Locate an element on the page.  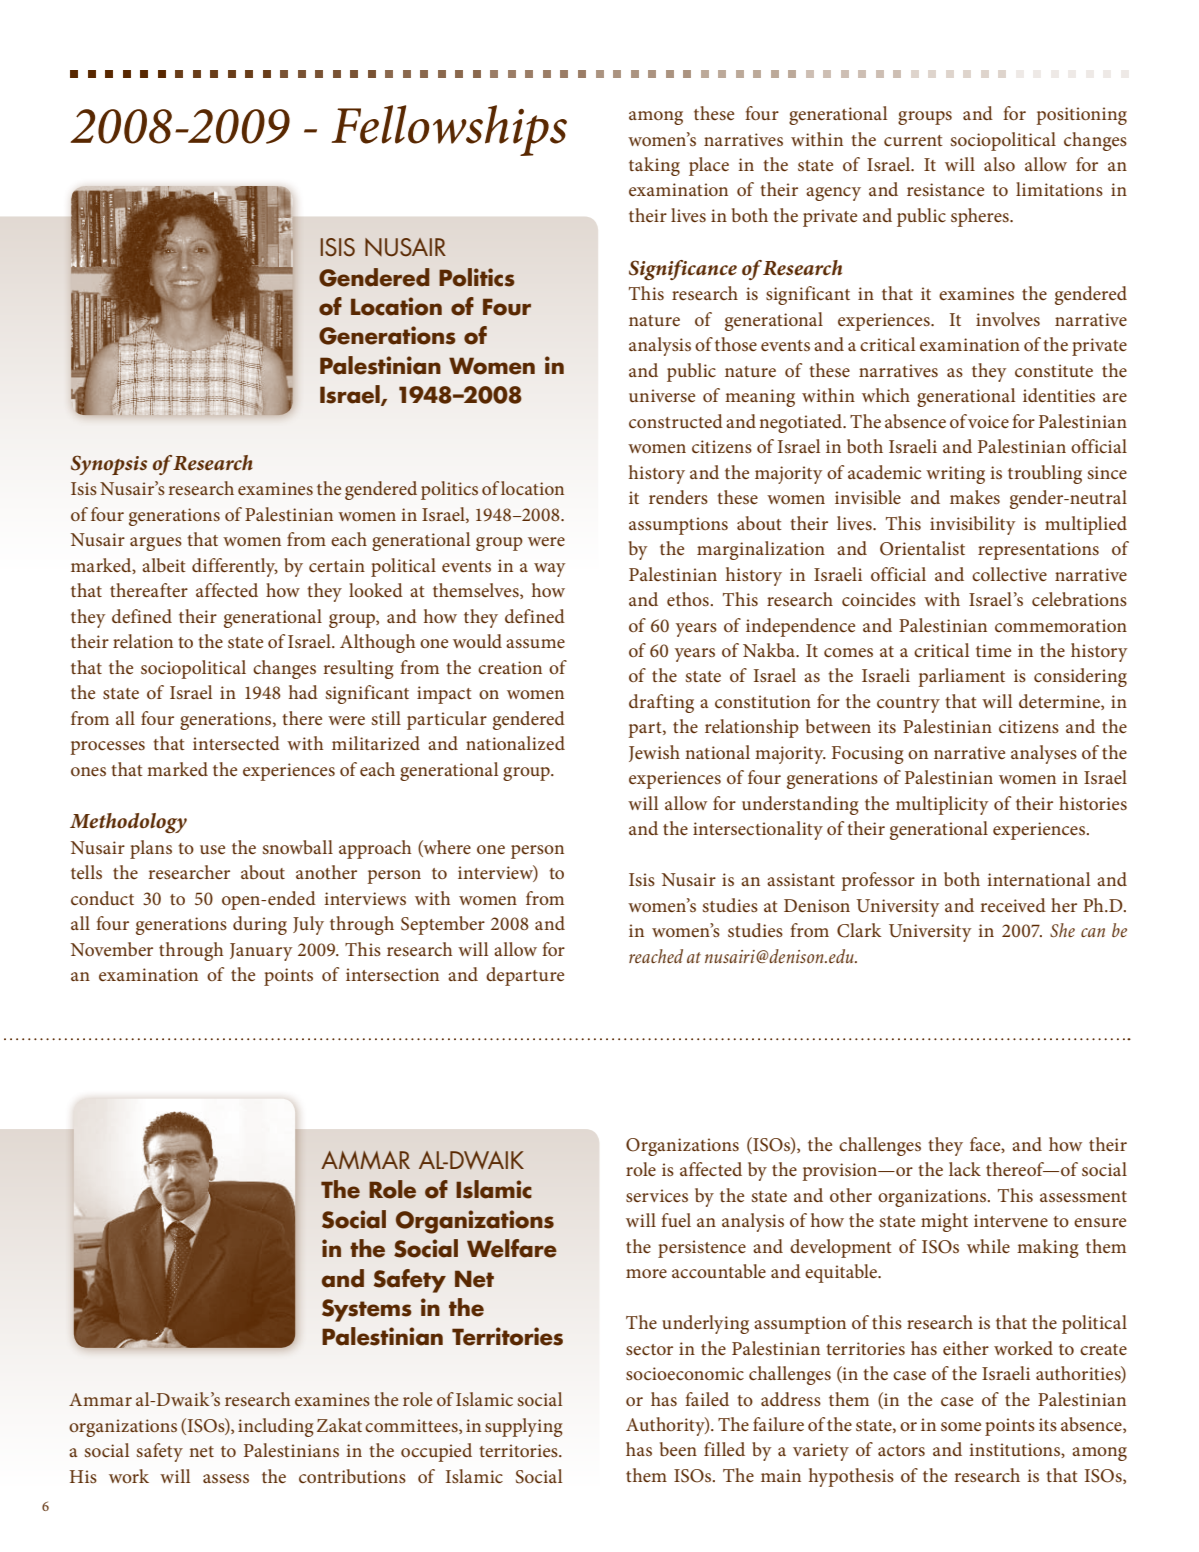
differently is located at coordinates (235, 567).
